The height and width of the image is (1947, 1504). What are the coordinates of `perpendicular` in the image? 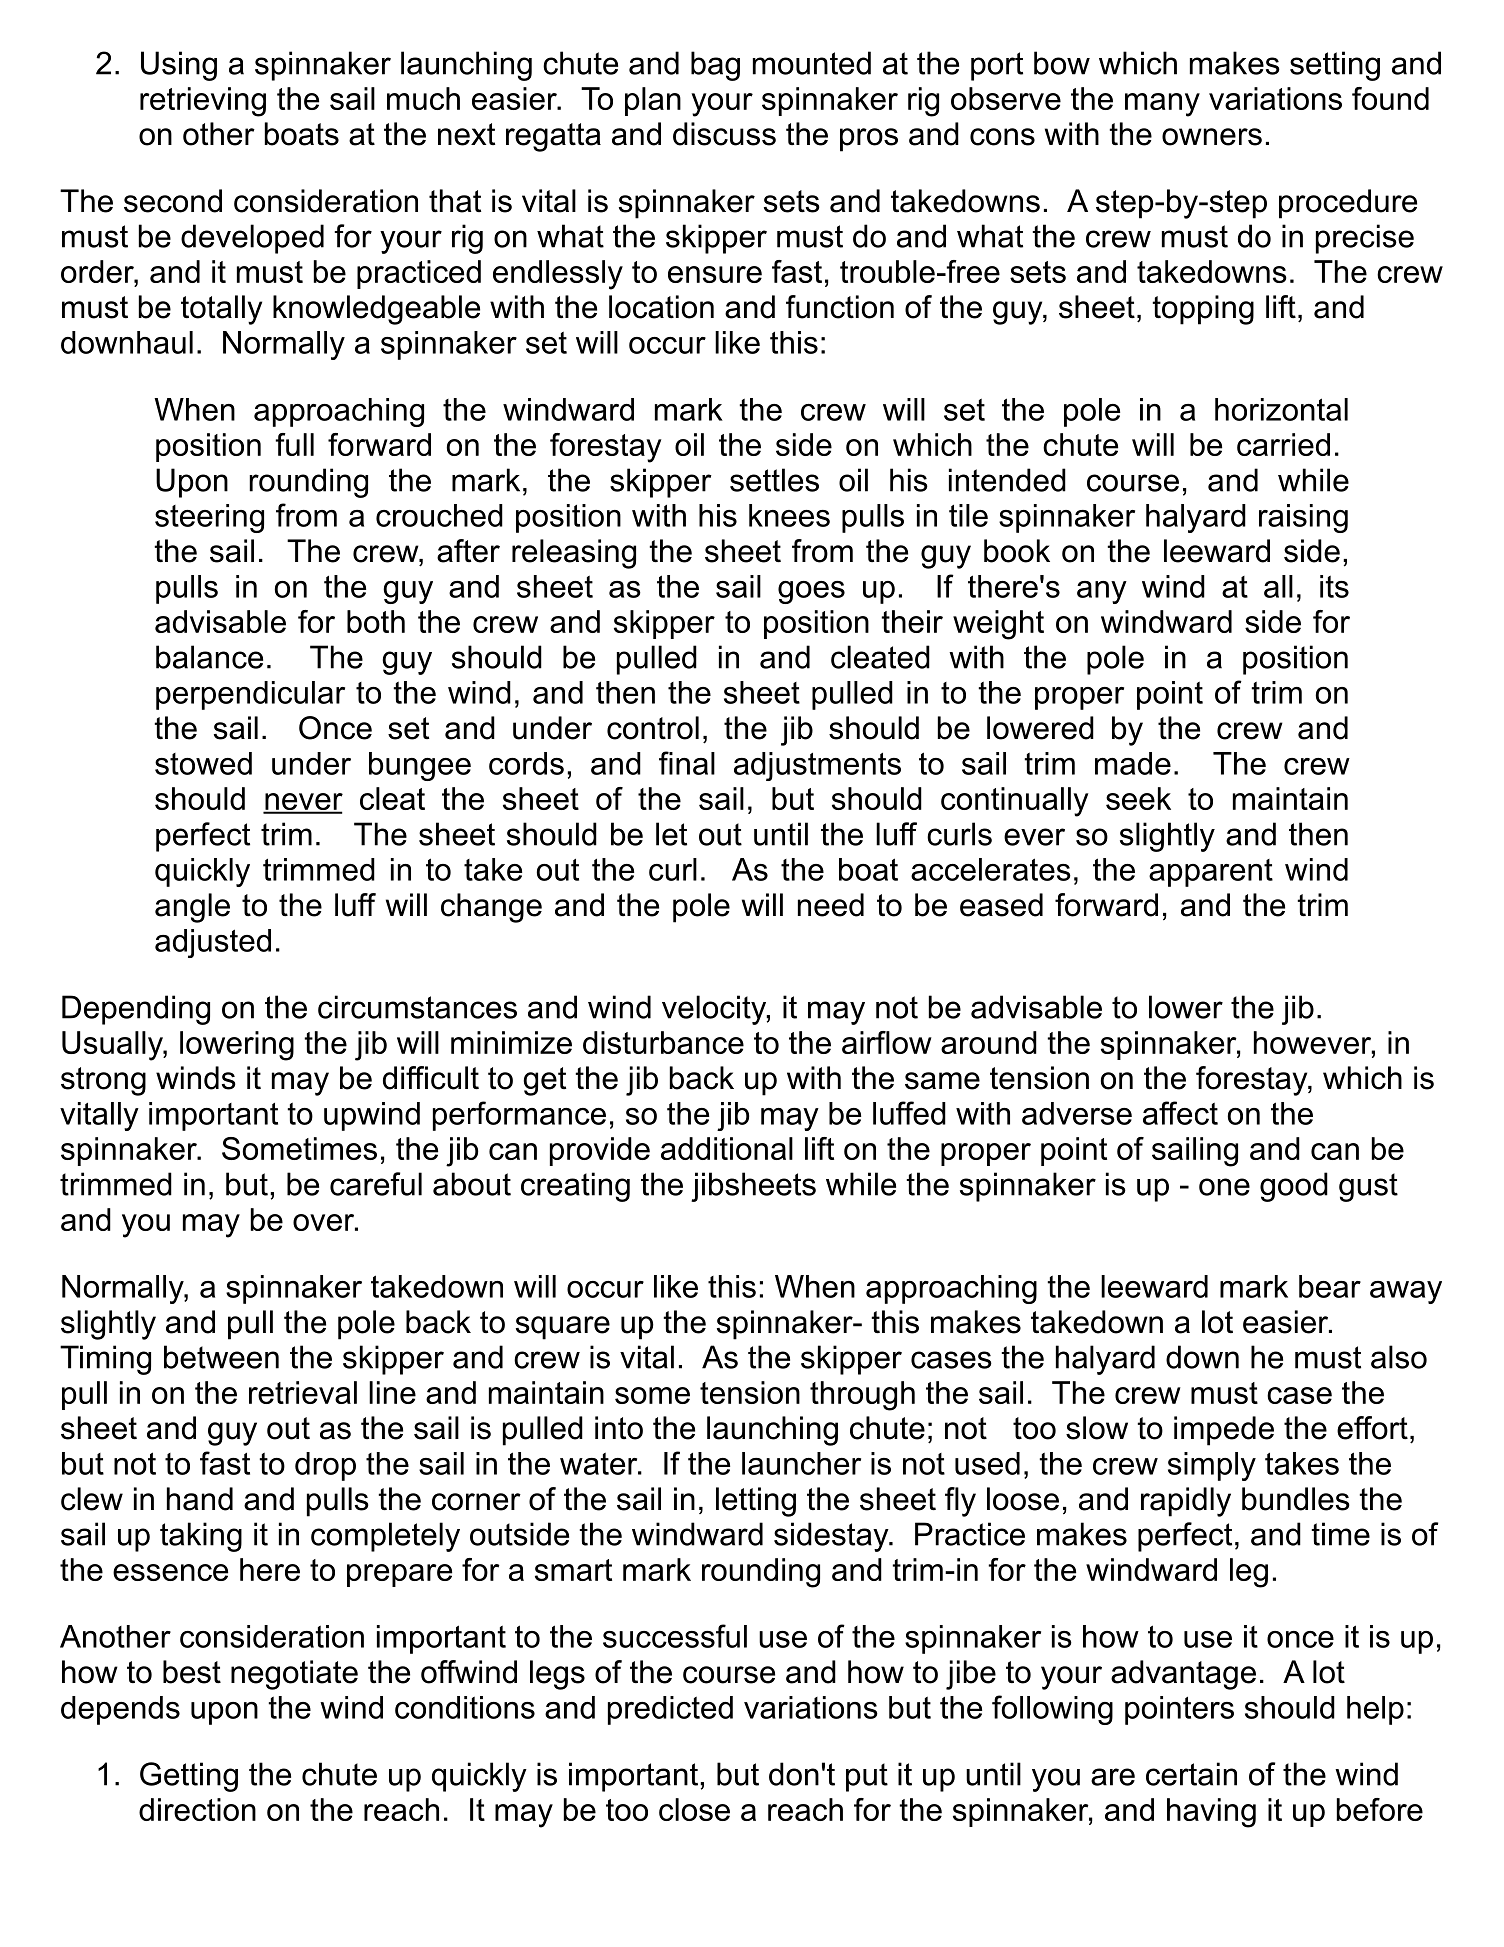 It's located at (250, 695).
